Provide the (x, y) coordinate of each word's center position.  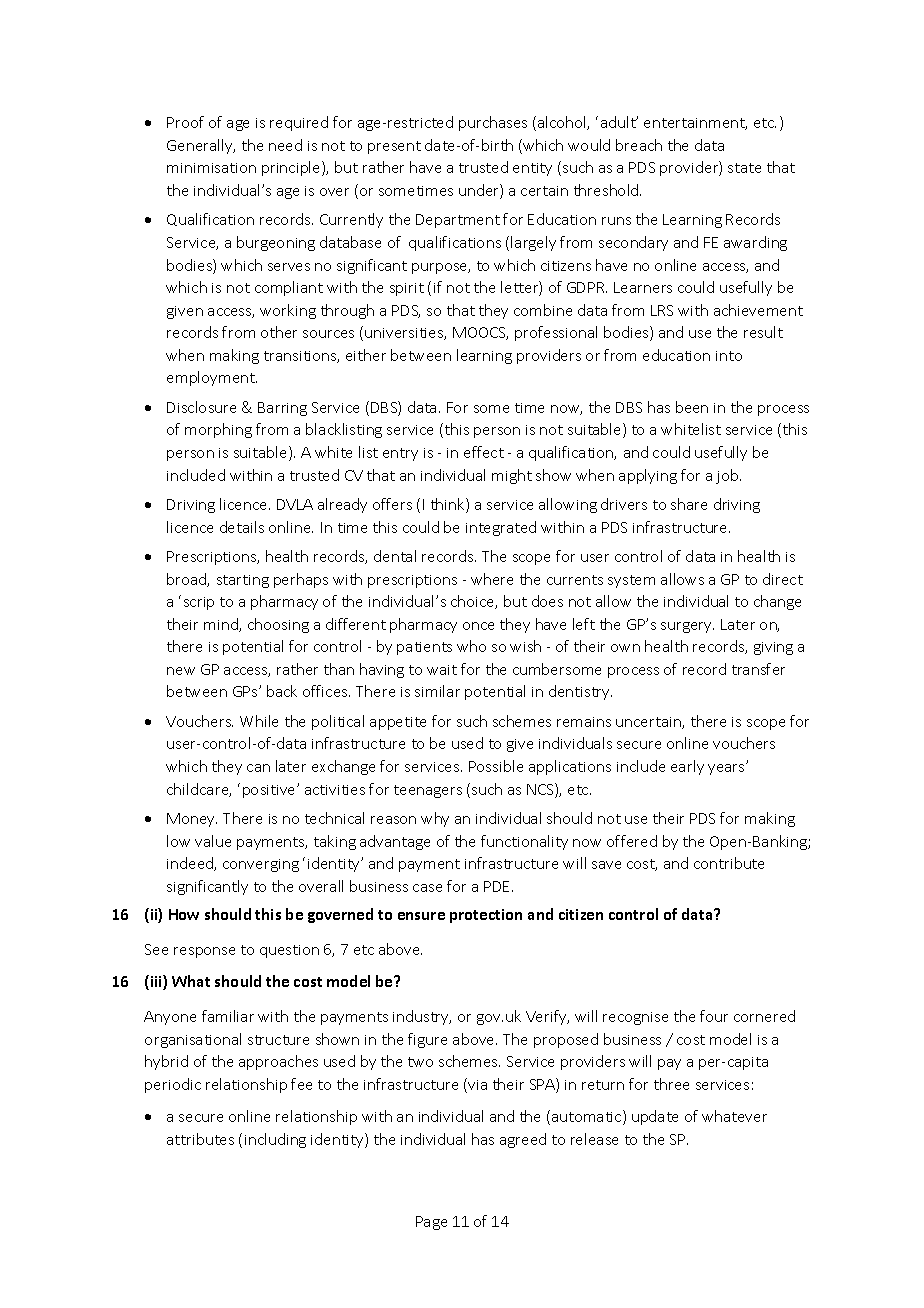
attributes (200, 1139)
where (492, 579)
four (714, 1016)
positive (270, 791)
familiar (228, 1016)
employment (212, 378)
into (729, 356)
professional (556, 333)
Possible (496, 766)
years (727, 769)
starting (243, 581)
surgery (687, 627)
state (744, 168)
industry (422, 1017)
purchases (493, 123)
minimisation (211, 168)
